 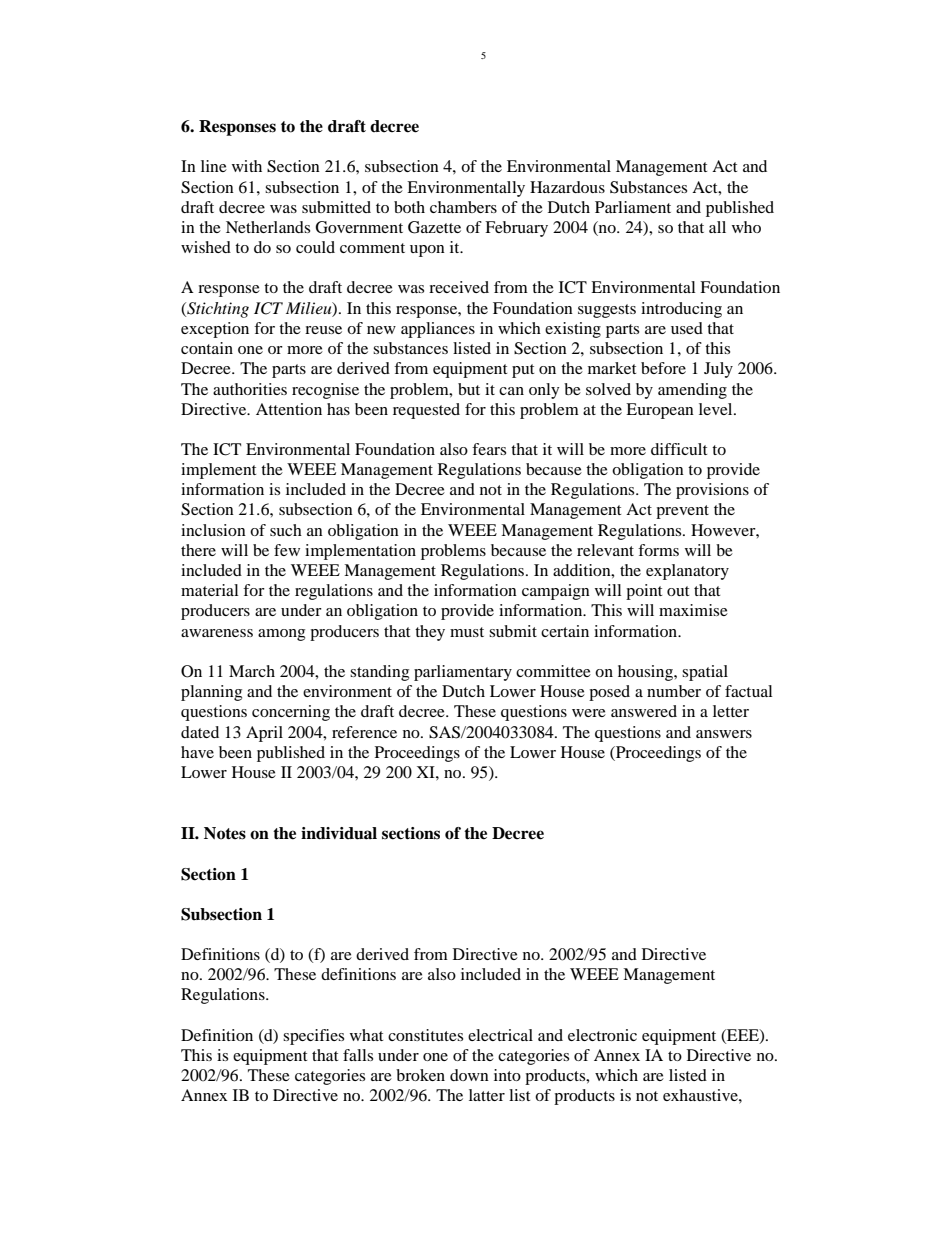 I want to click on must, so click(x=467, y=632).
